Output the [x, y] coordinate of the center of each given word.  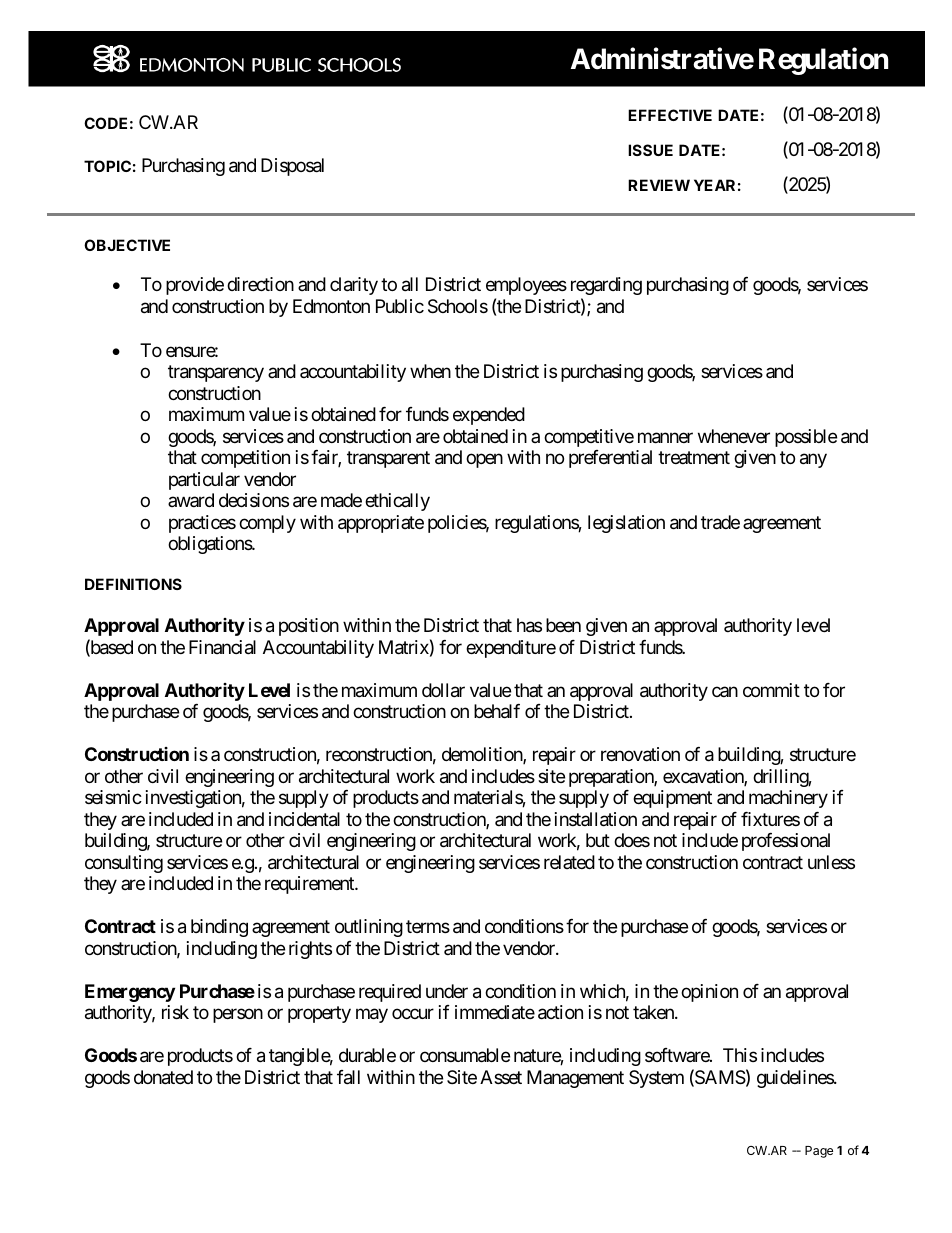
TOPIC [107, 166]
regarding [606, 286]
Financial [222, 647]
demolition [483, 755]
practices [202, 524]
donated [163, 1077]
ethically [397, 502]
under [447, 991]
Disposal [292, 167]
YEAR [714, 185]
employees [526, 286]
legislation [626, 524]
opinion [709, 993]
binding [219, 928]
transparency [216, 374]
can [725, 691]
